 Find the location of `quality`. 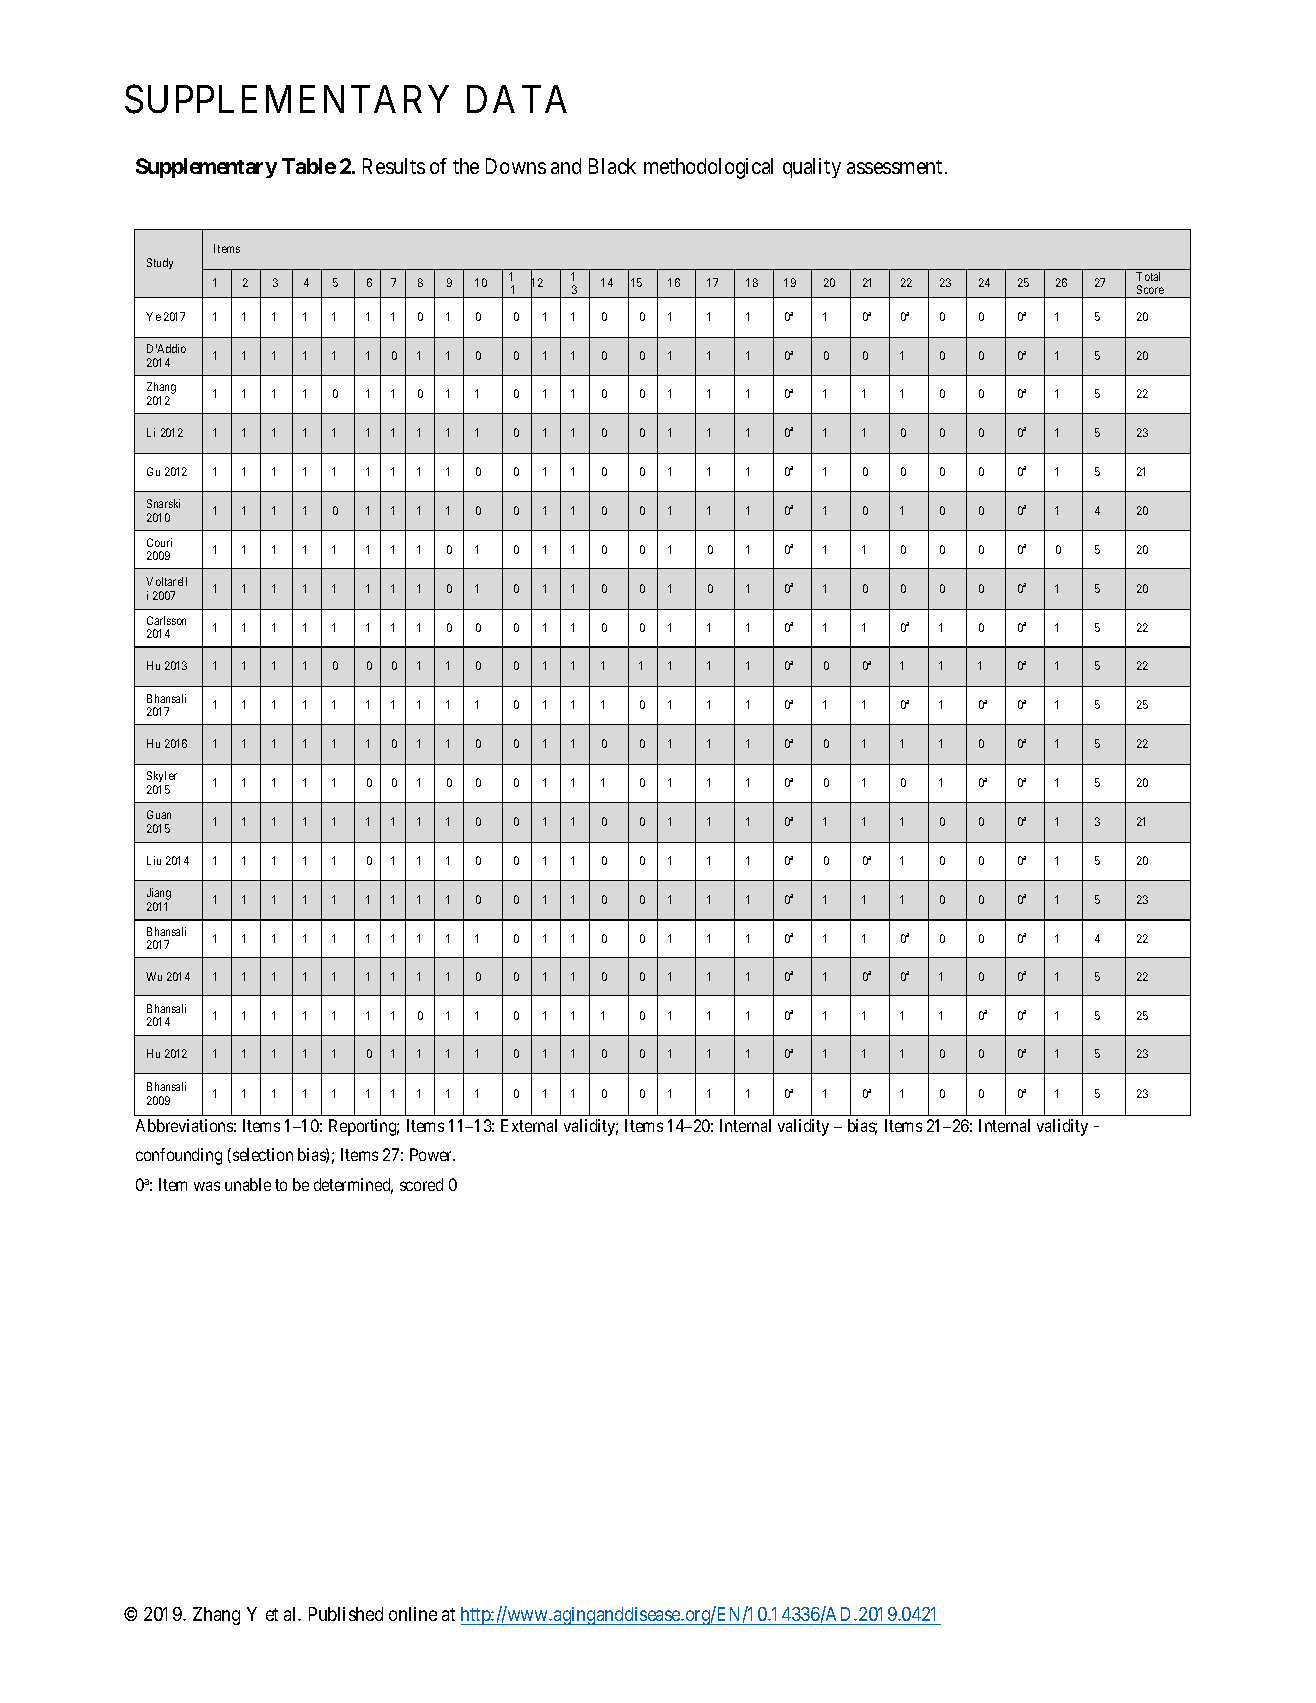

quality is located at coordinates (812, 168).
